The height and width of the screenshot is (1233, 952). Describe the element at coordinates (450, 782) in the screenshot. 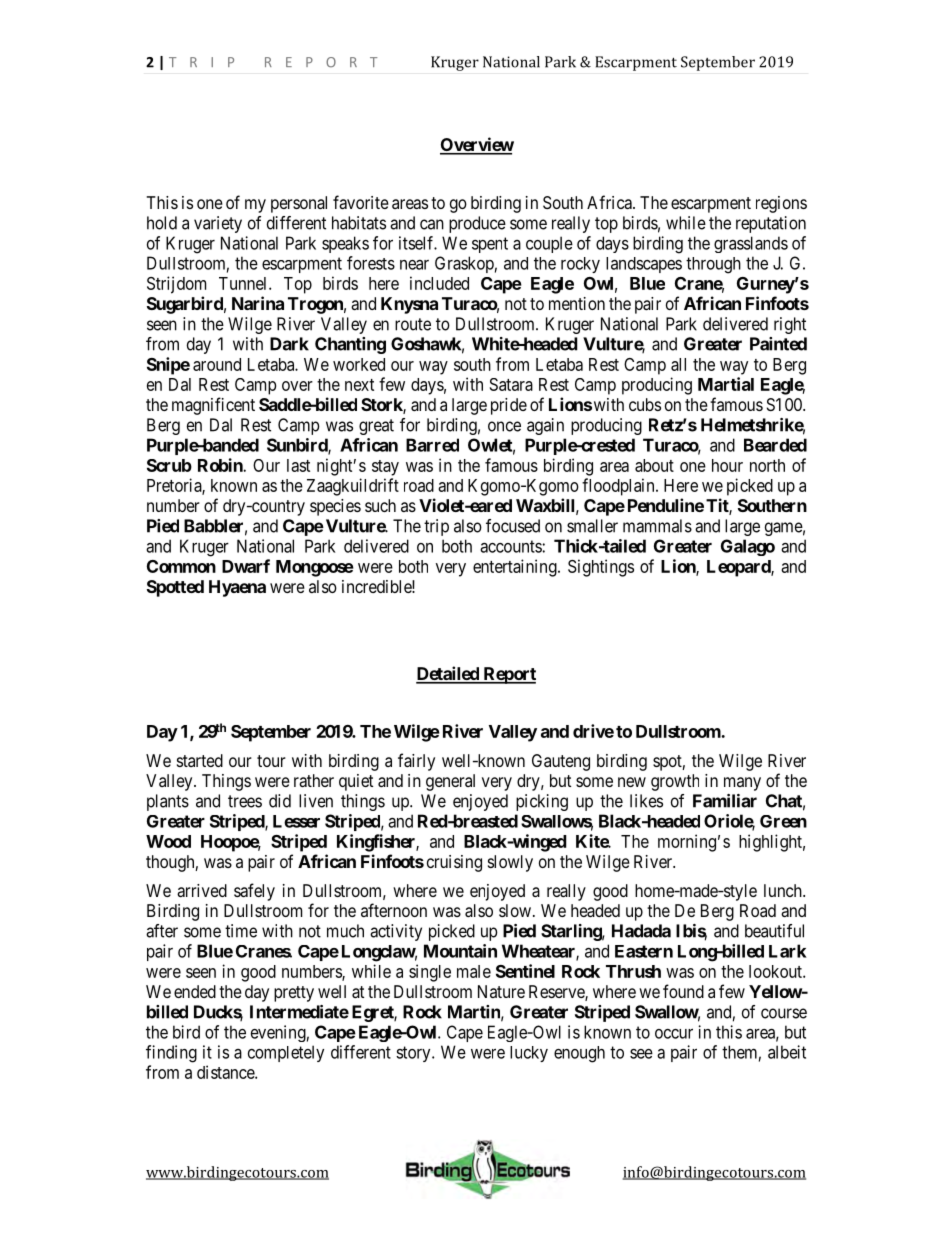

I see `general` at that location.
